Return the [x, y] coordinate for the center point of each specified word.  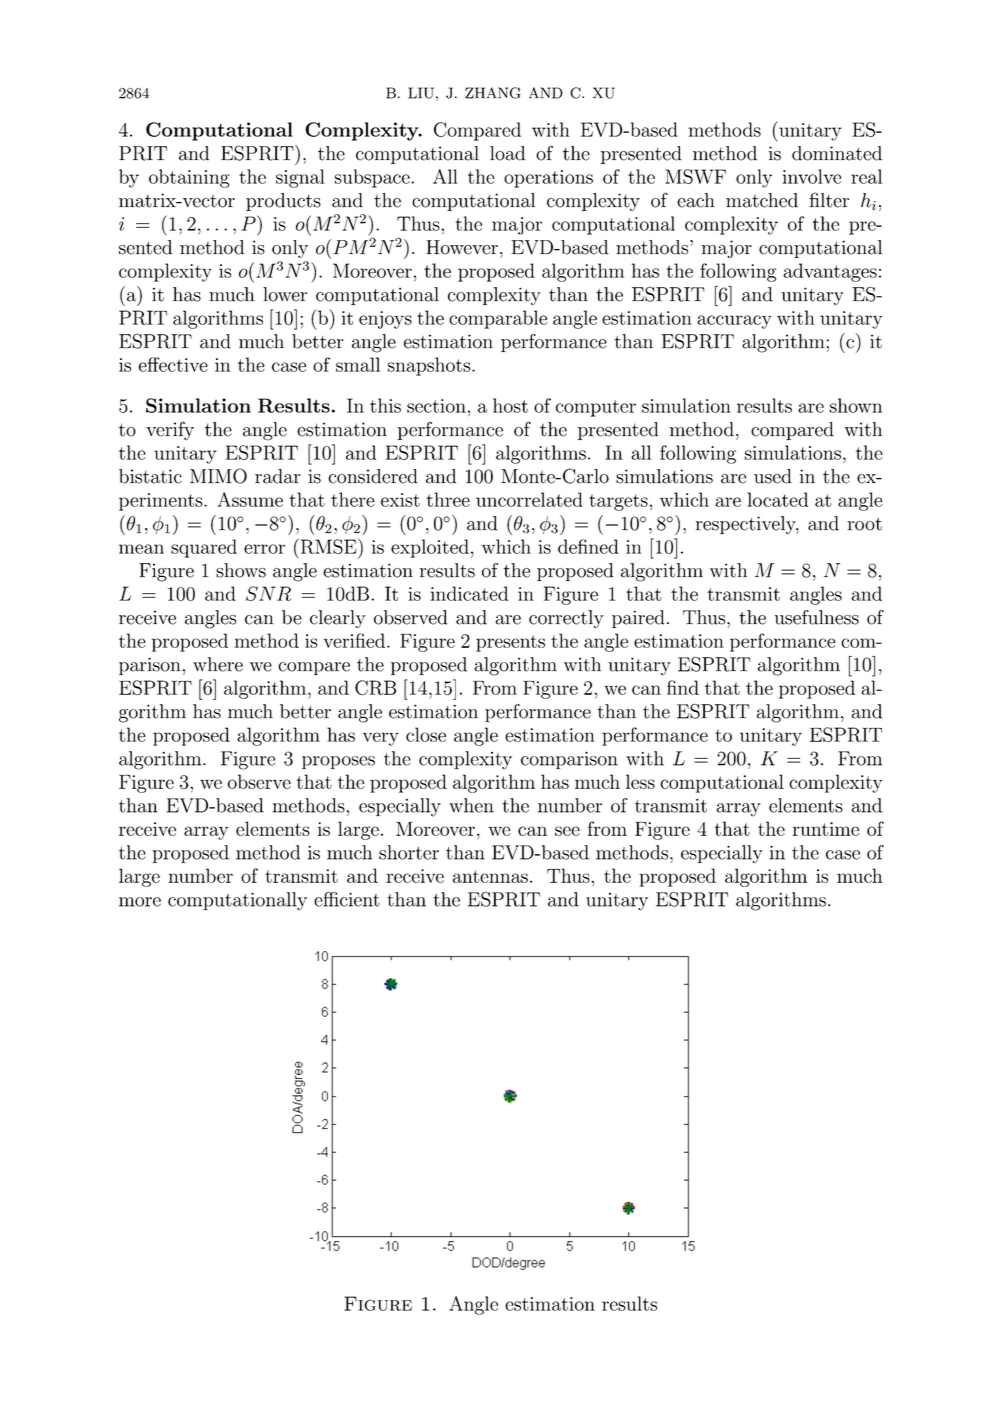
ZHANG [493, 93]
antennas [490, 876]
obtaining [189, 178]
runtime [826, 829]
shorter [409, 852]
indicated [469, 593]
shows [241, 570]
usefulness [817, 617]
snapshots [430, 366]
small [358, 364]
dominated [837, 153]
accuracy [734, 322]
